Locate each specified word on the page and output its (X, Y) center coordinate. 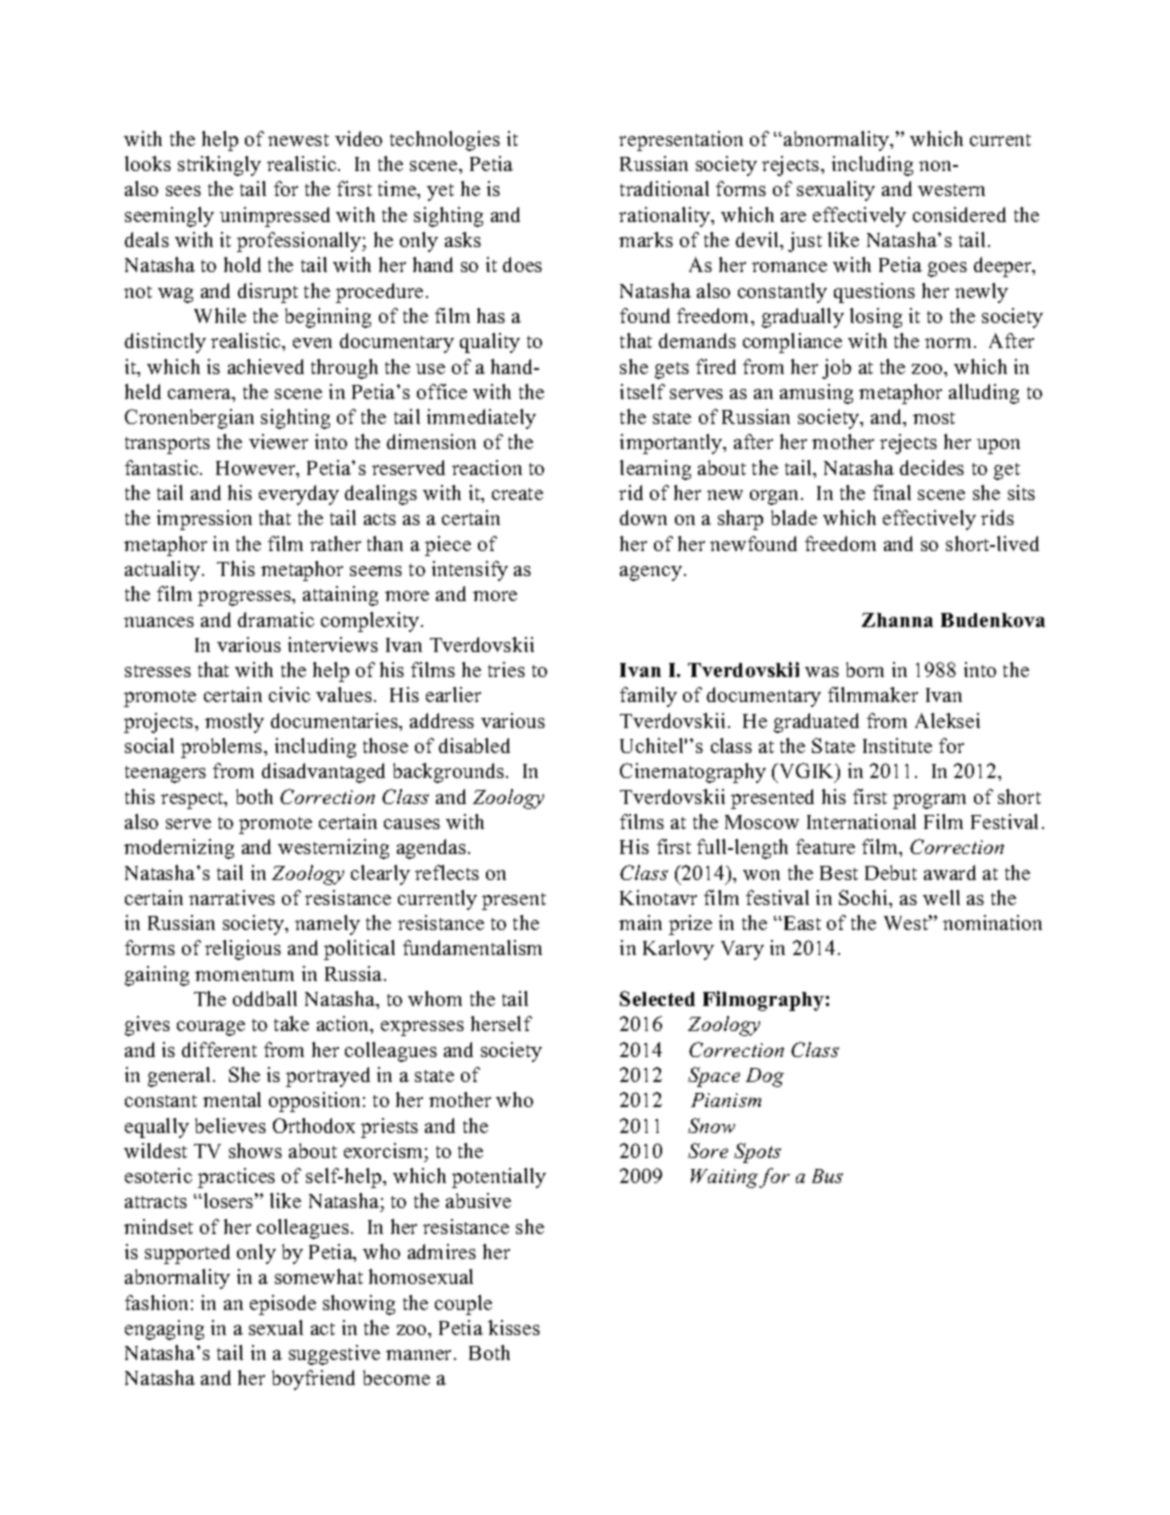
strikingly (219, 166)
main (640, 922)
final (892, 492)
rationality (665, 217)
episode (283, 1305)
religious (243, 950)
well (941, 897)
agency (651, 573)
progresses (245, 598)
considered (959, 214)
